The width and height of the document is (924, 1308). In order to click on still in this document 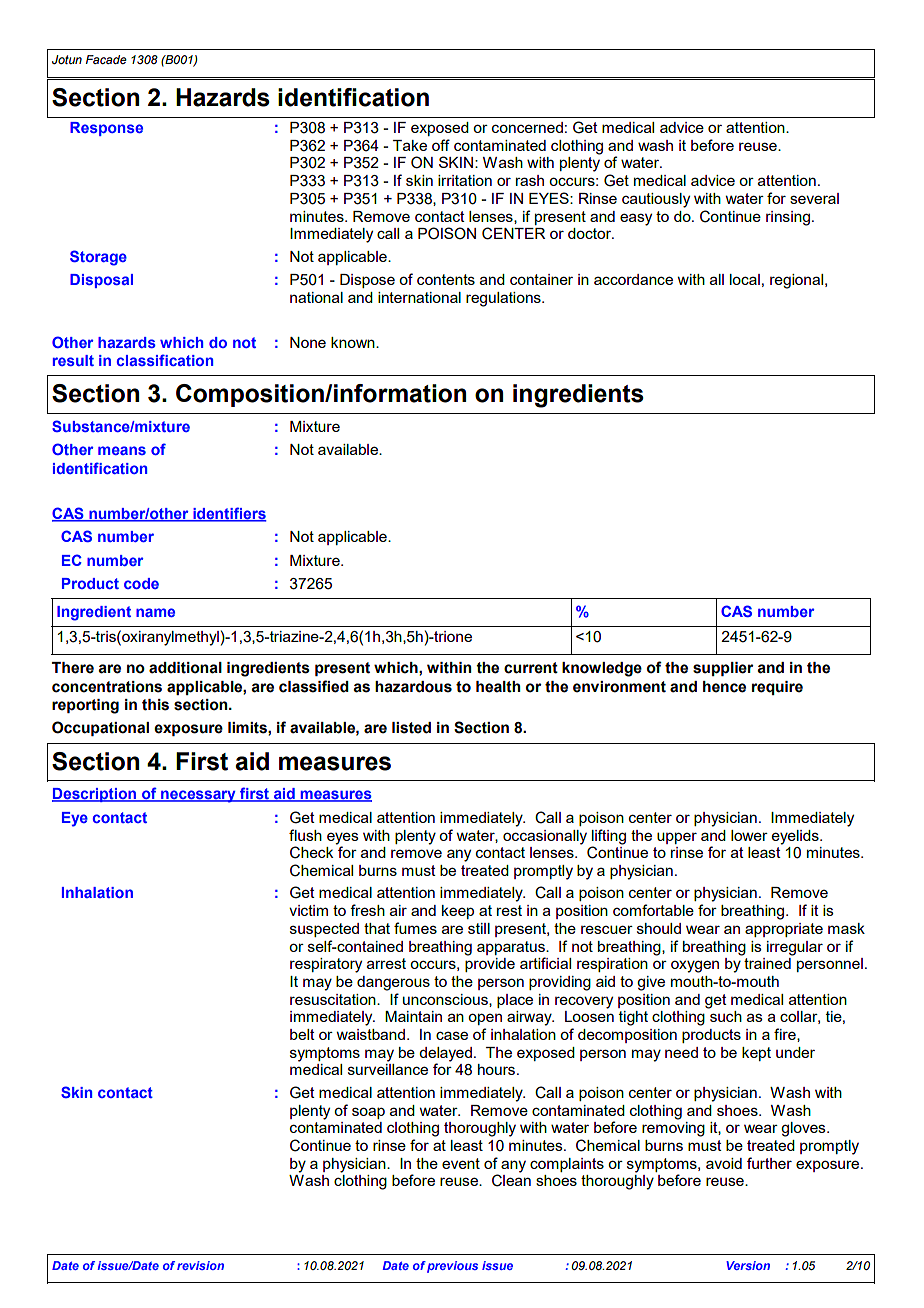, I will do `click(479, 928)`.
